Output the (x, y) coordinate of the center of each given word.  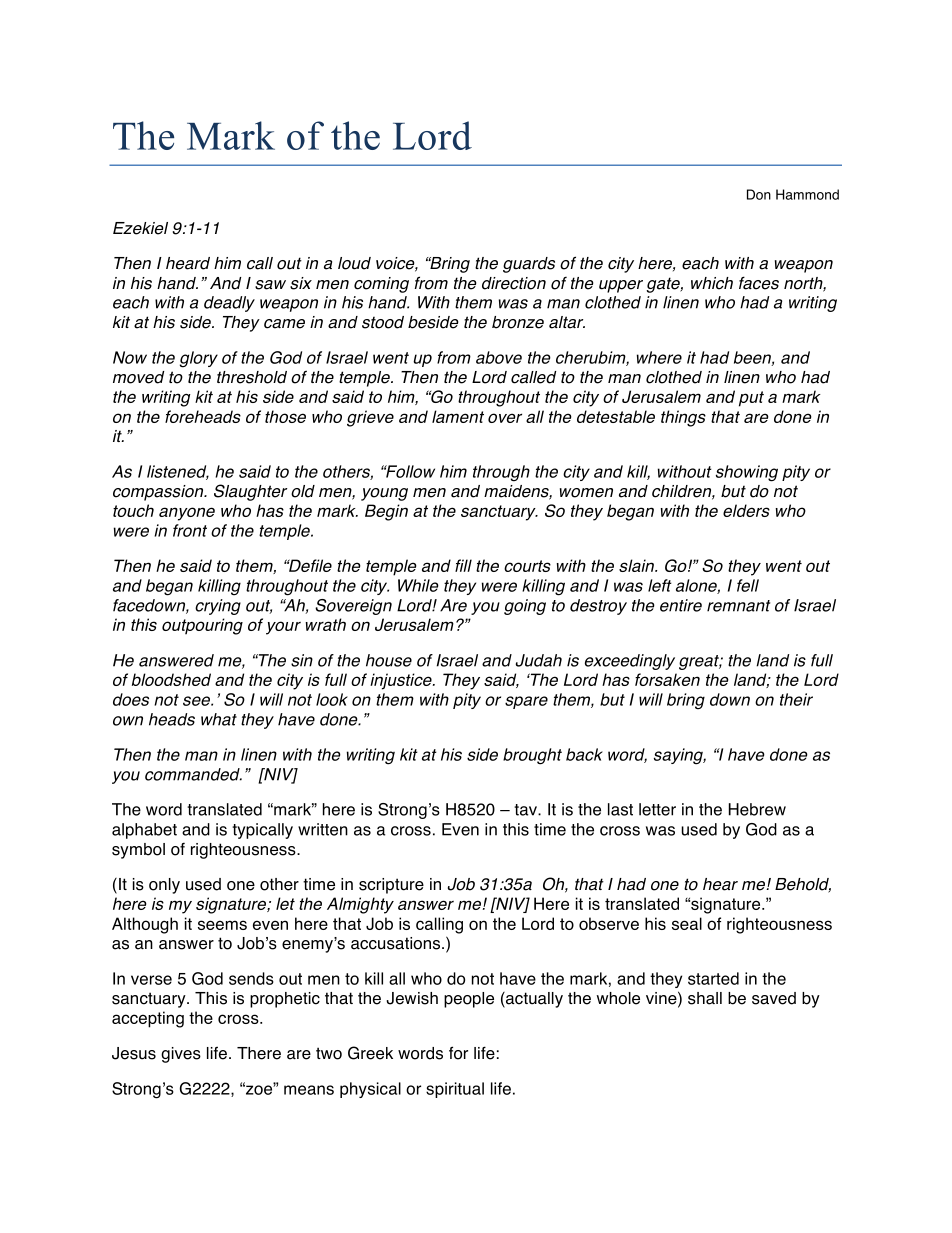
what (219, 719)
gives (181, 1055)
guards (529, 265)
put (751, 399)
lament (458, 416)
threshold (252, 377)
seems (222, 925)
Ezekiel (140, 228)
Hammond (807, 194)
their (796, 699)
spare (526, 702)
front (190, 530)
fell (748, 585)
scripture (391, 886)
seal (687, 923)
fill (463, 565)
